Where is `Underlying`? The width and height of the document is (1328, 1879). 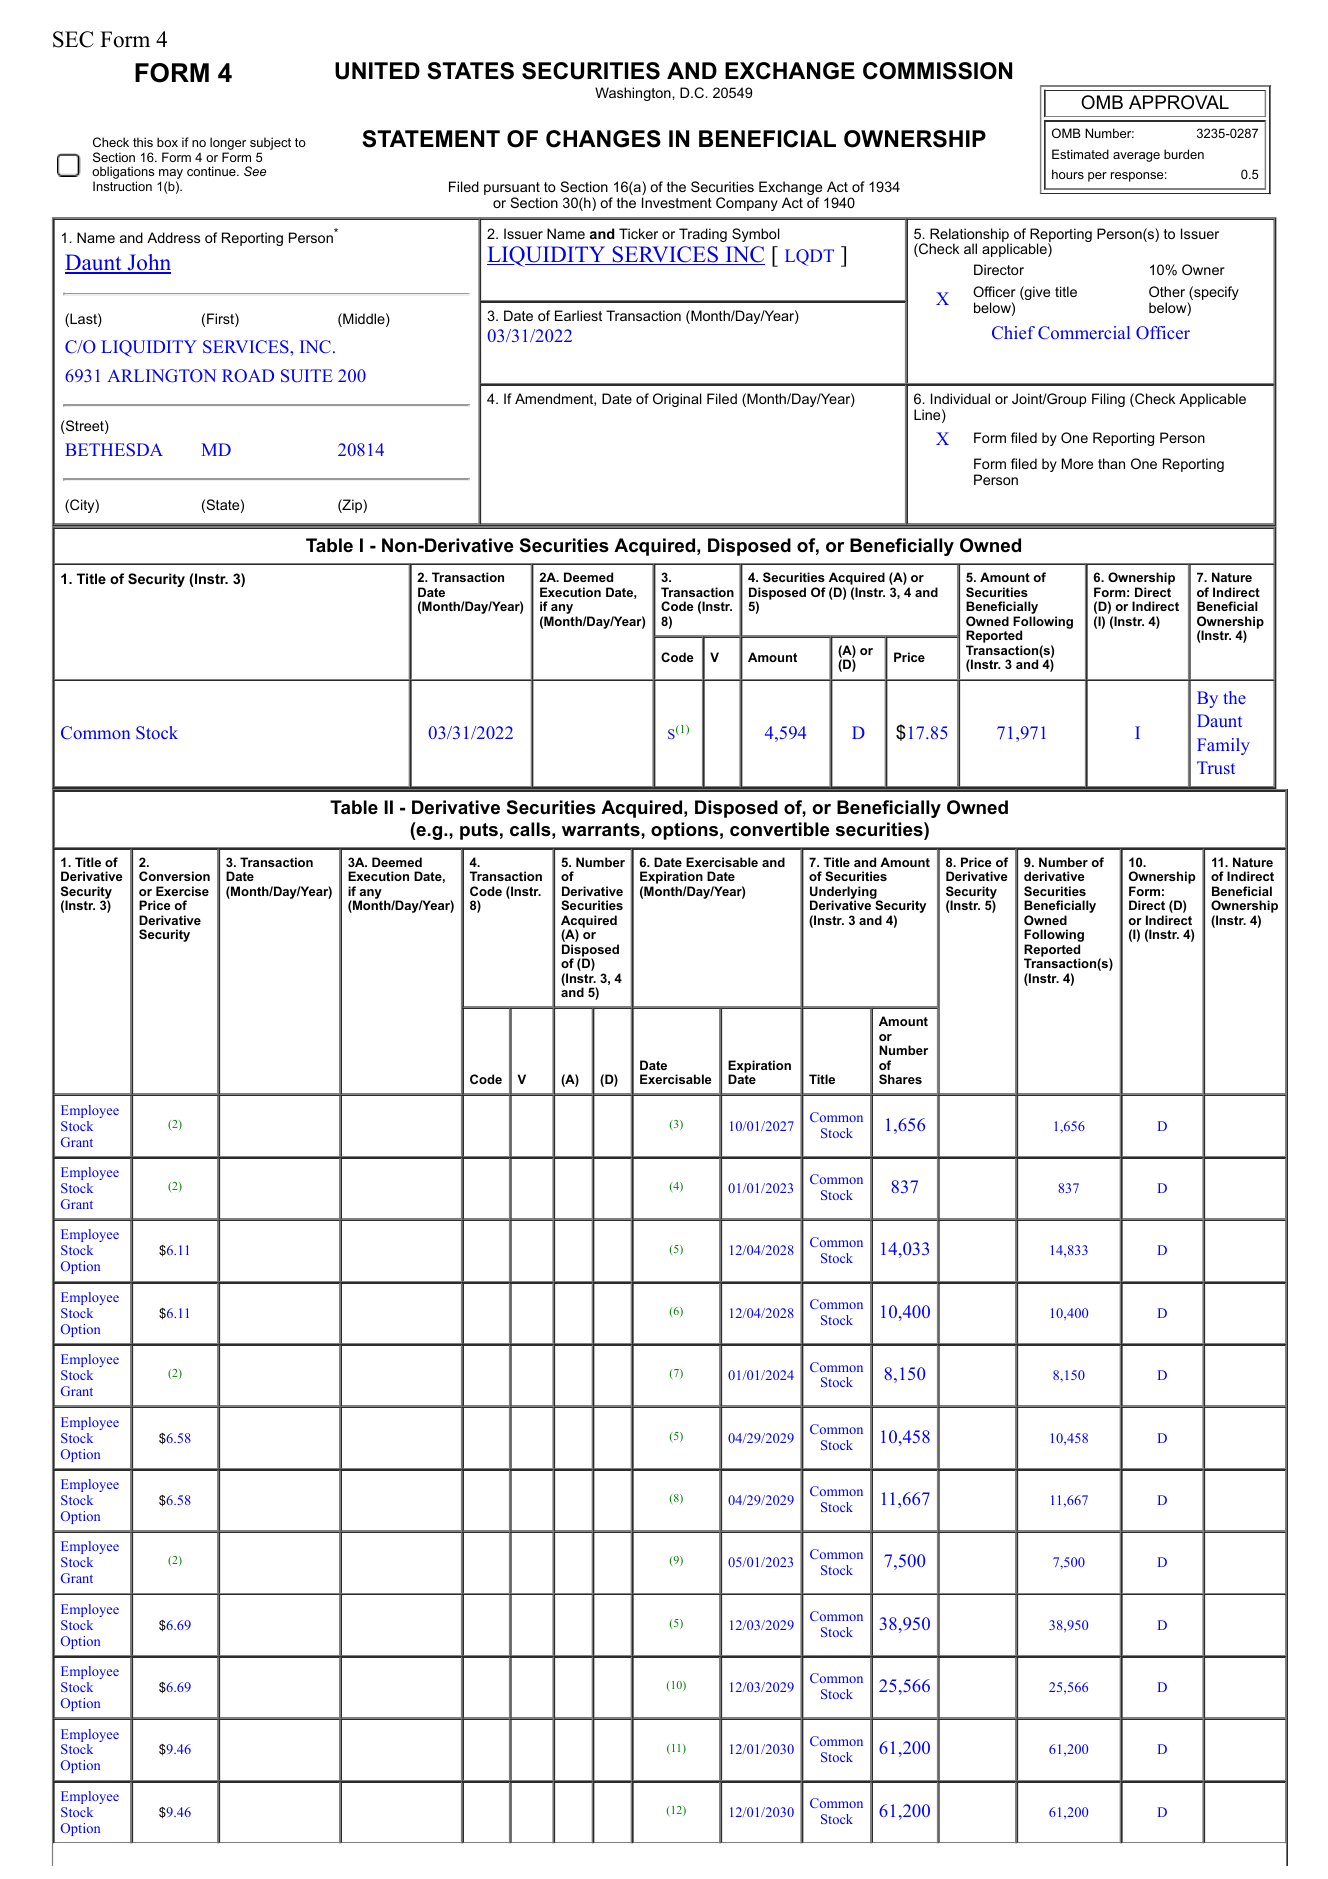
Underlying is located at coordinates (844, 893).
